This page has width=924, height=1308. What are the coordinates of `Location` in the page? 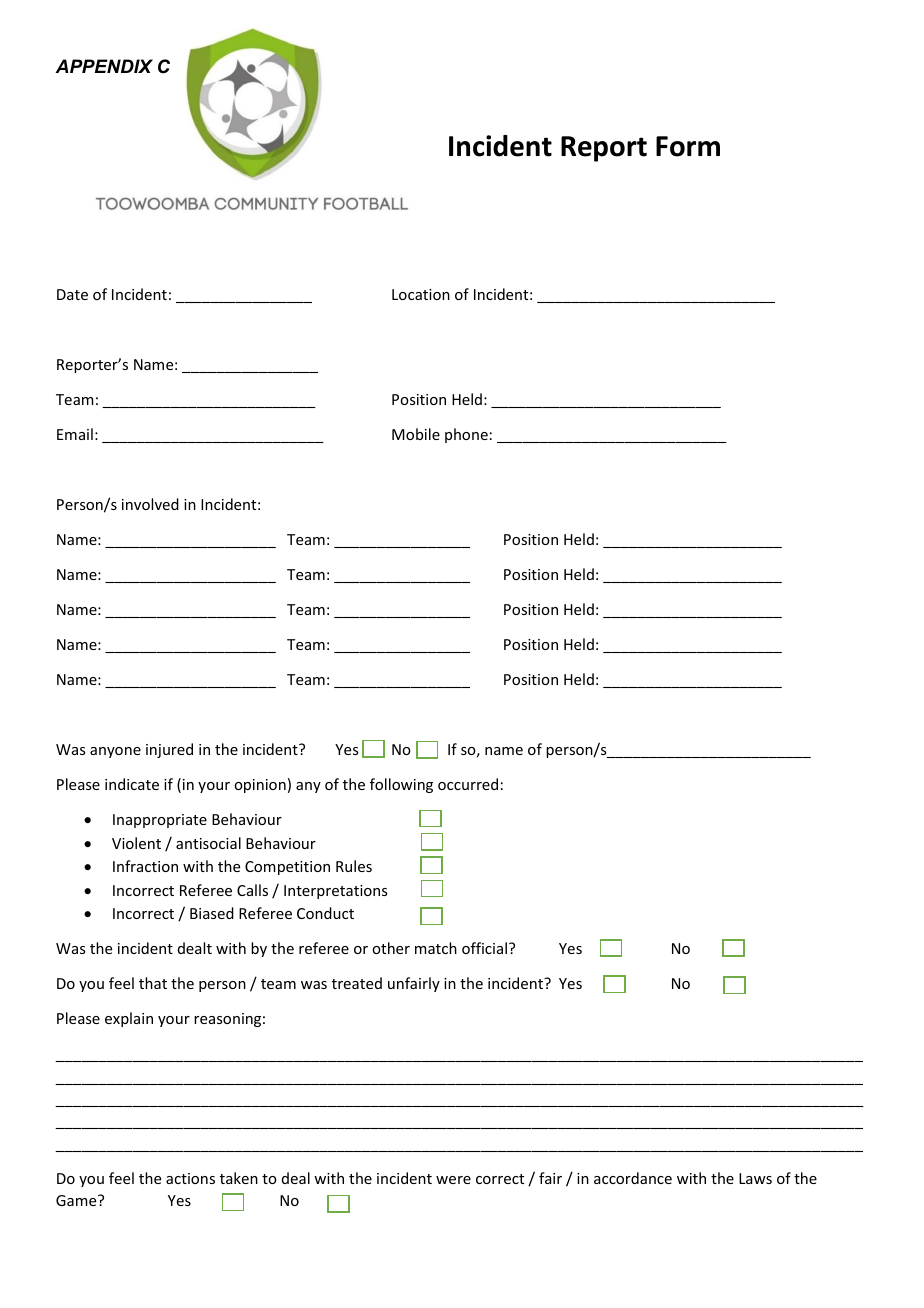 It's located at (421, 294).
